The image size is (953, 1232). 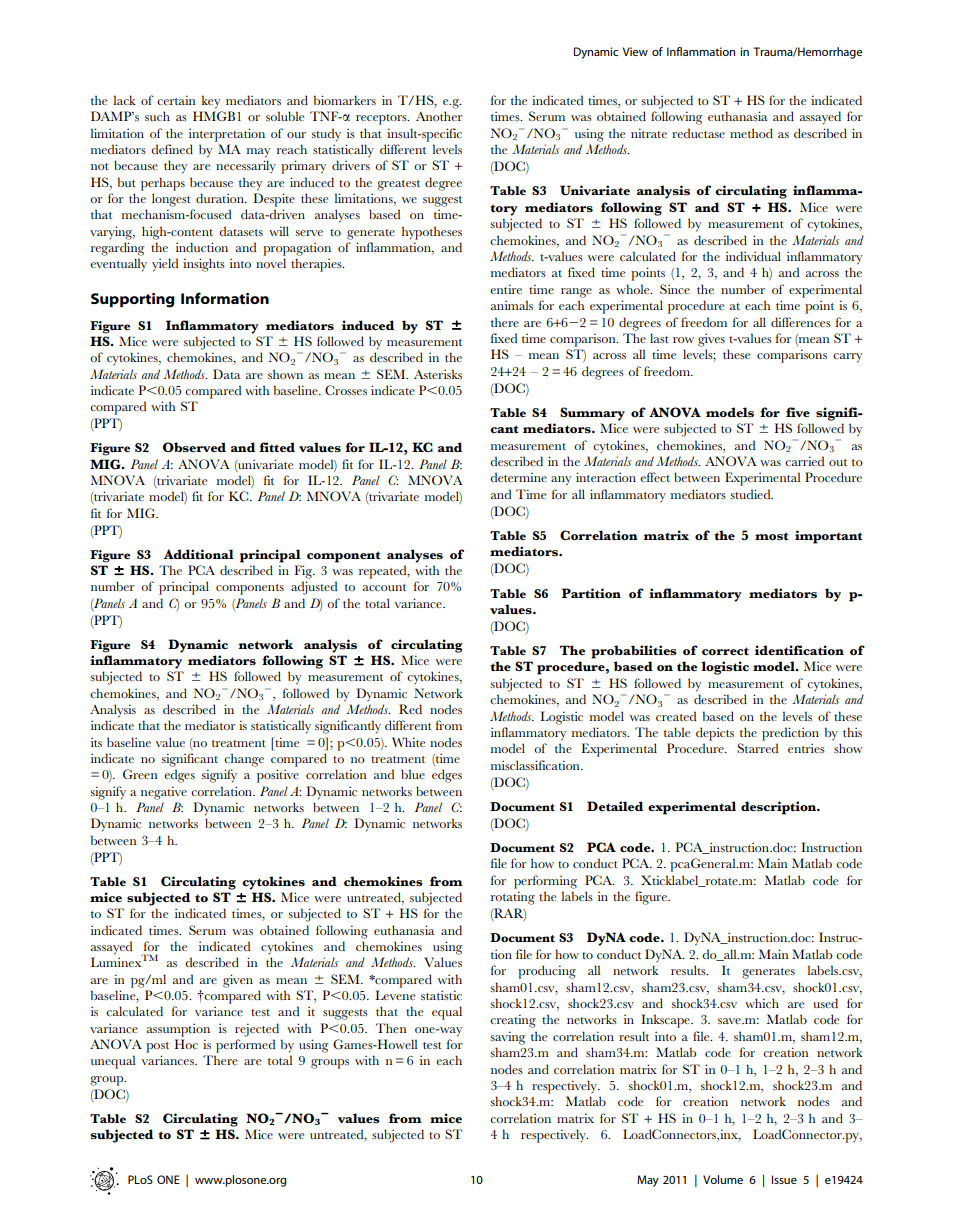 What do you see at coordinates (157, 1047) in the image?
I see `post` at bounding box center [157, 1047].
